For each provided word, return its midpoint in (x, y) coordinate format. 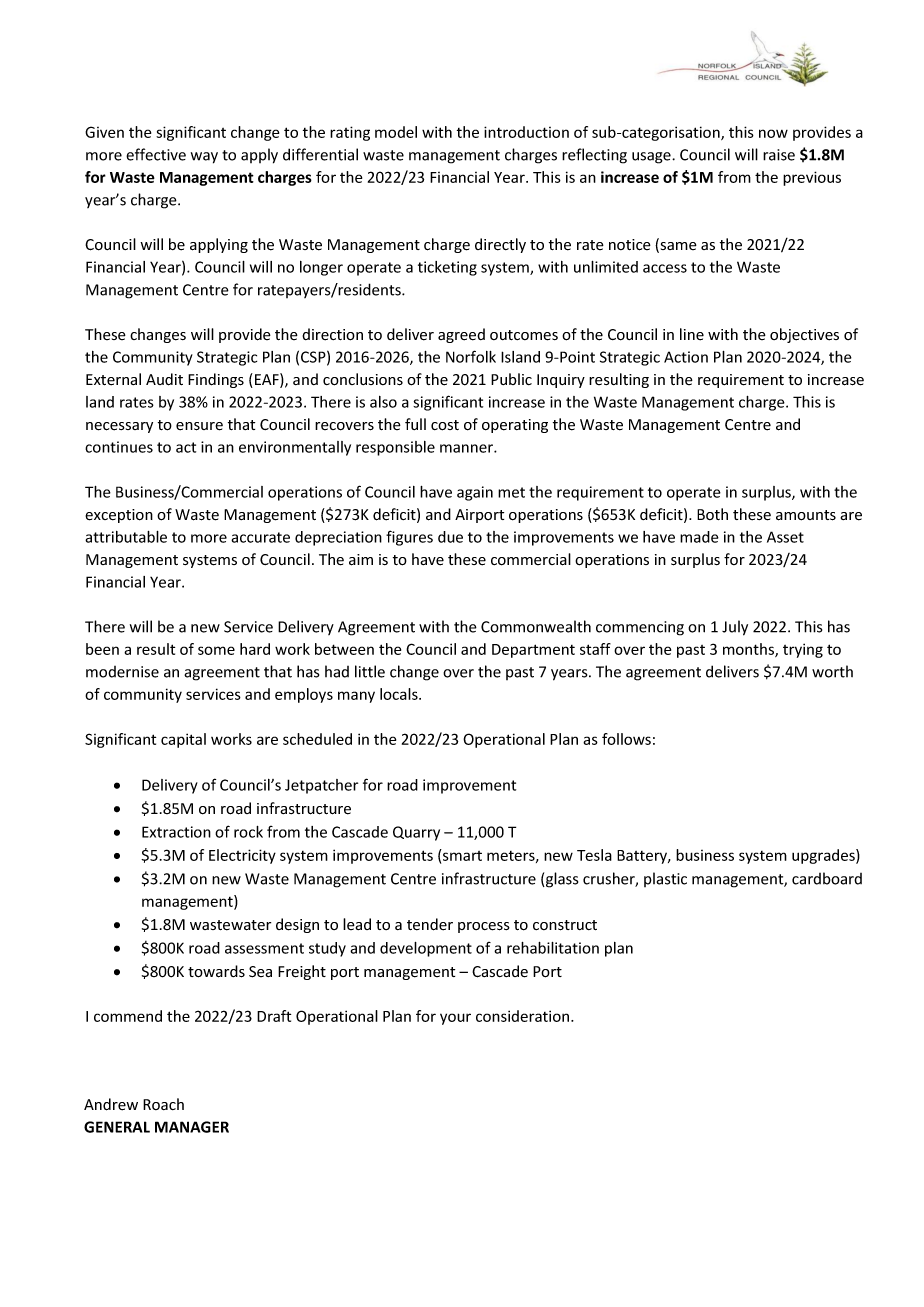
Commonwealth (536, 626)
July (735, 628)
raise (779, 155)
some (216, 650)
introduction (526, 132)
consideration (524, 1016)
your (455, 1019)
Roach (163, 1104)
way (204, 158)
